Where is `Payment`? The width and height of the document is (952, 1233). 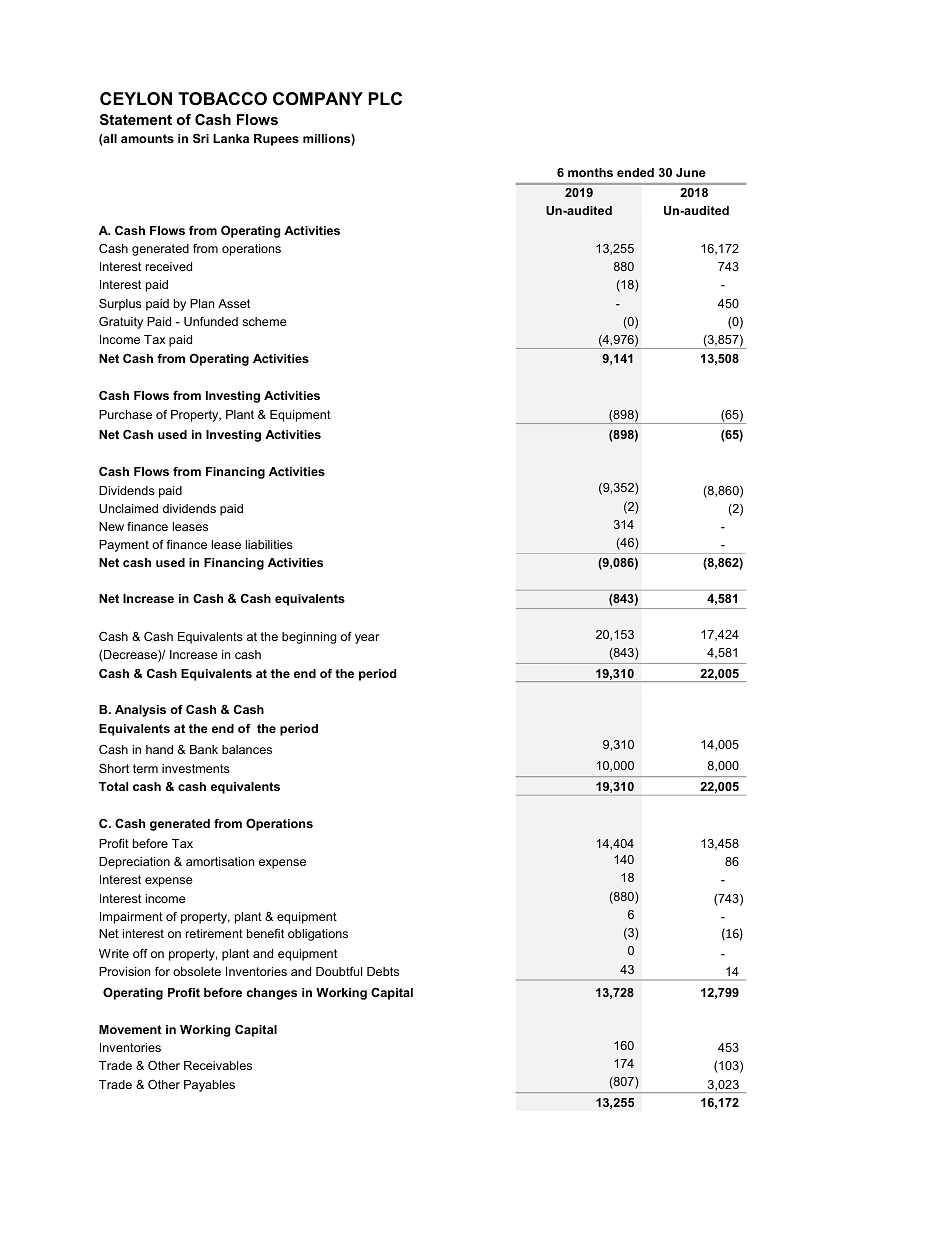
Payment is located at coordinates (124, 546).
